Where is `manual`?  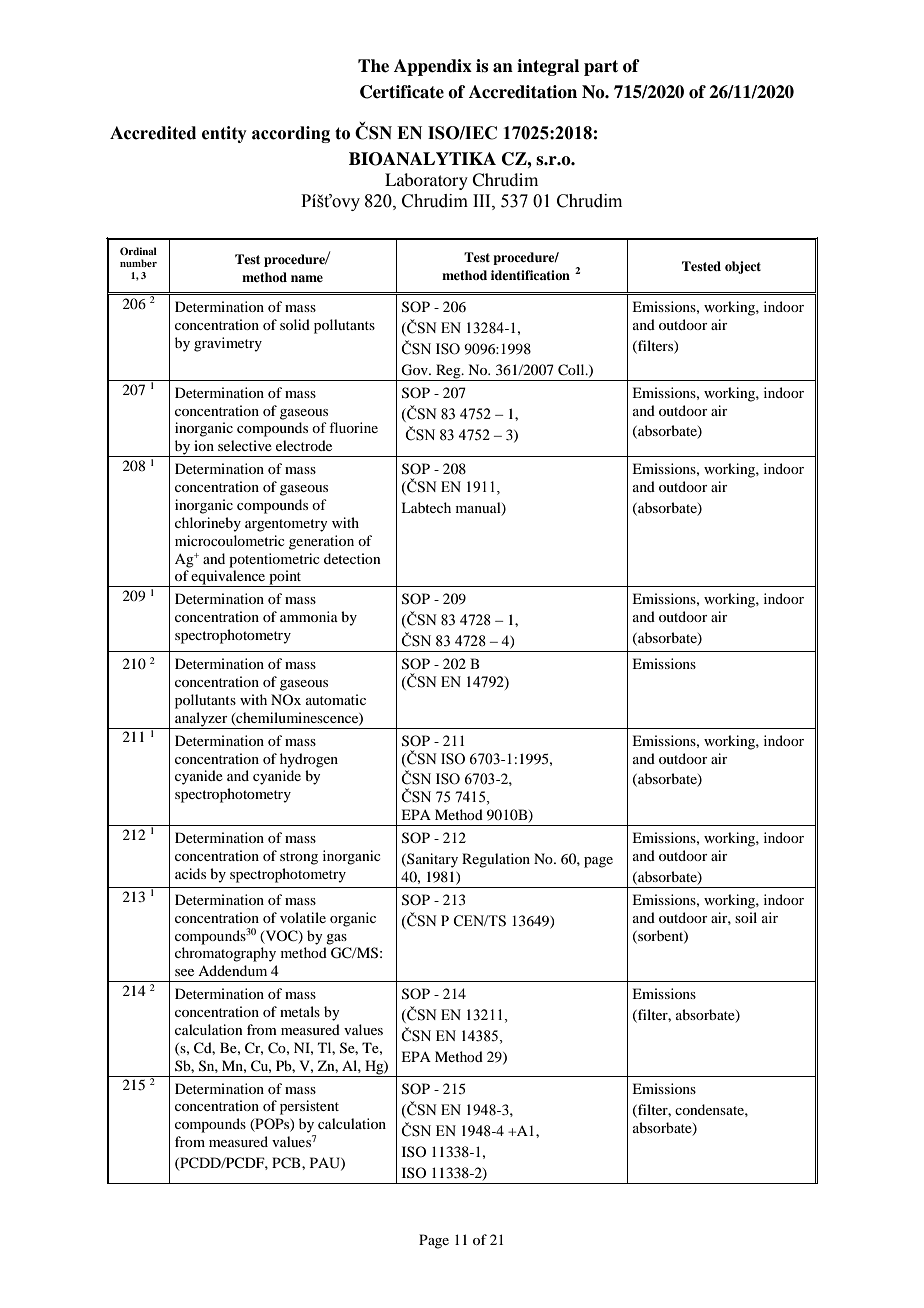
manual is located at coordinates (479, 509).
